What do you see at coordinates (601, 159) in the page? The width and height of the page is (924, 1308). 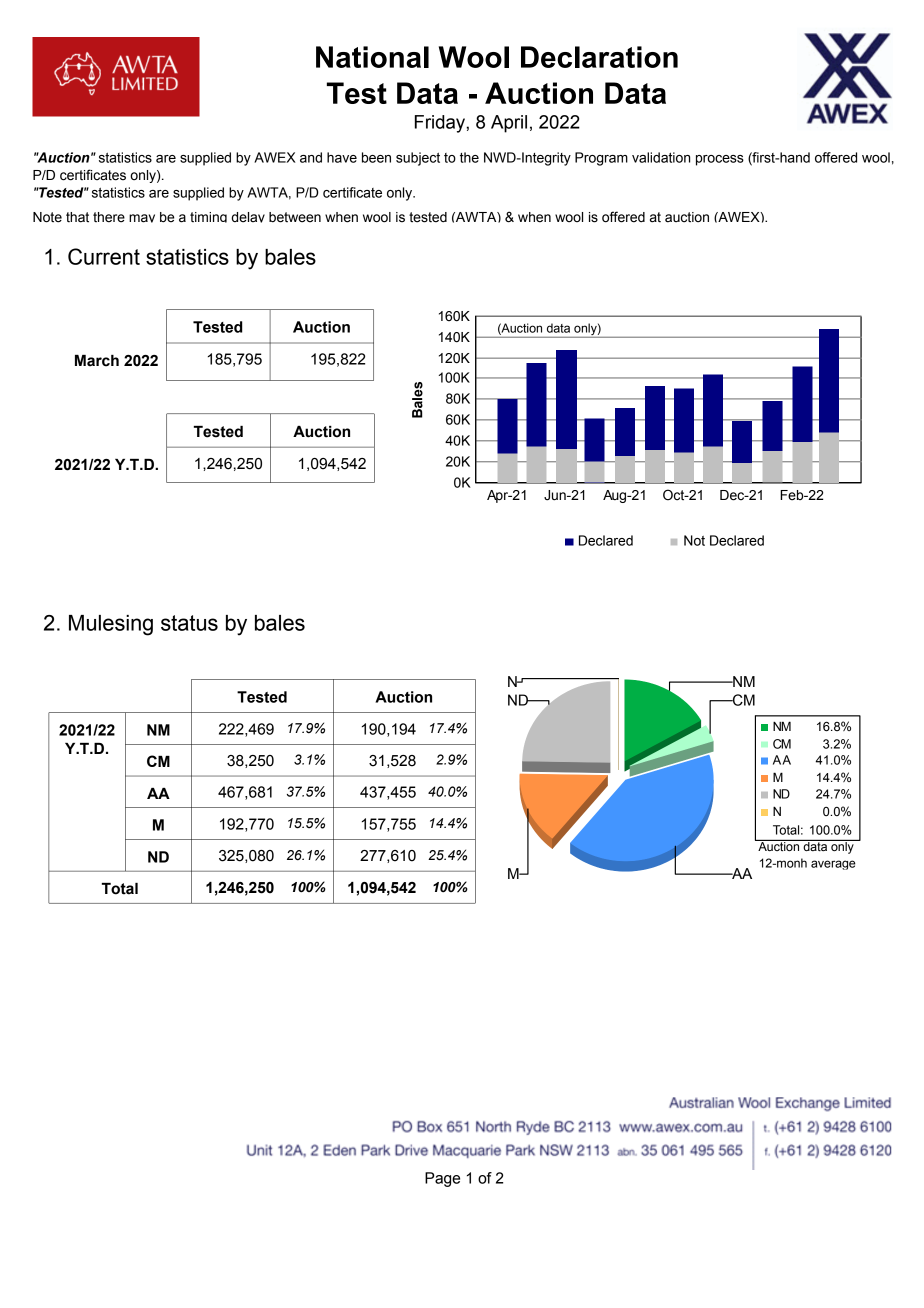 I see `Program` at bounding box center [601, 159].
